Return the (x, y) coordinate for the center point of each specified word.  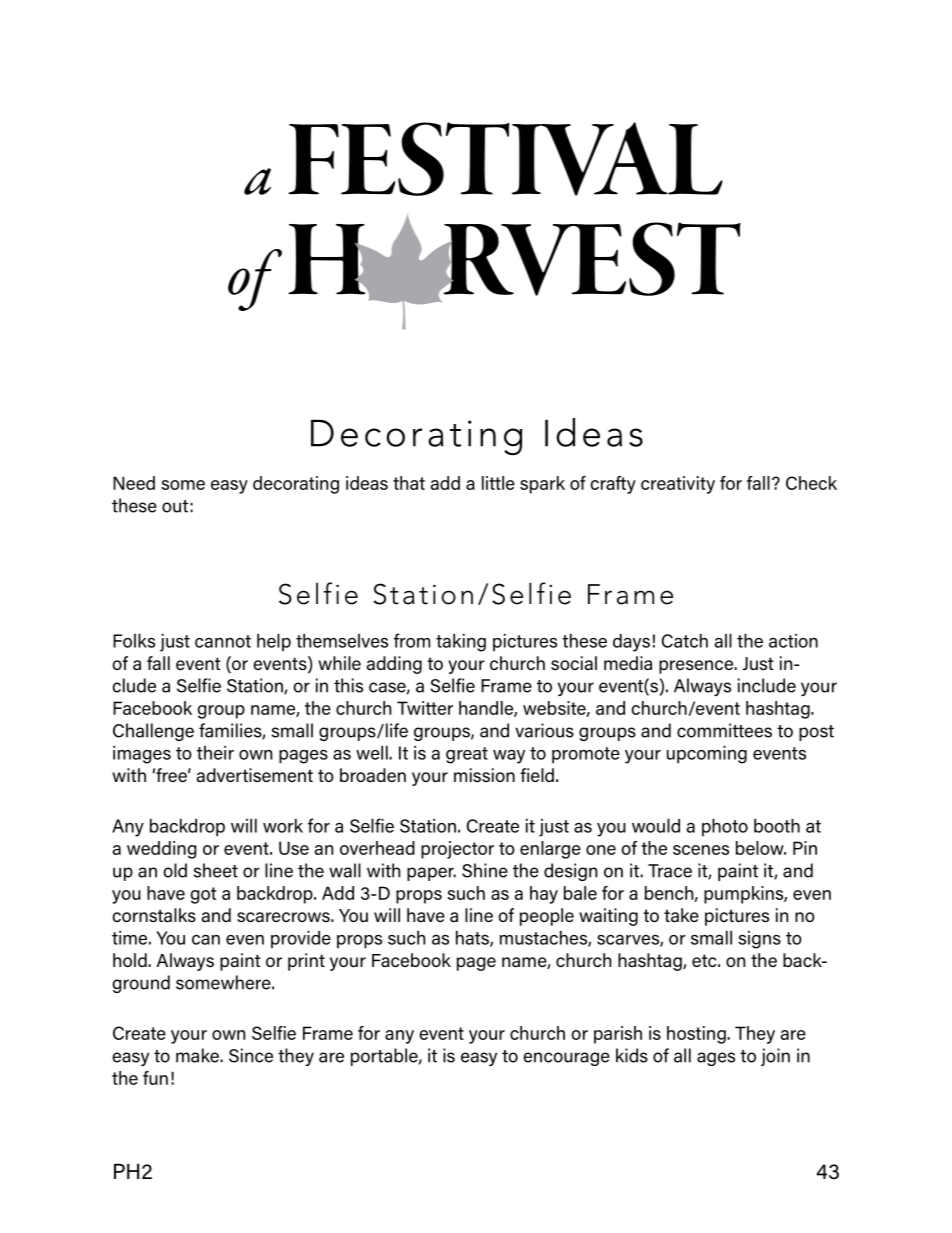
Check (811, 483)
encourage (566, 1059)
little (498, 483)
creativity (678, 485)
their (215, 752)
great (467, 755)
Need (134, 483)
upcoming (707, 754)
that (409, 483)
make (198, 1055)
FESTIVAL (505, 159)
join (775, 1057)
